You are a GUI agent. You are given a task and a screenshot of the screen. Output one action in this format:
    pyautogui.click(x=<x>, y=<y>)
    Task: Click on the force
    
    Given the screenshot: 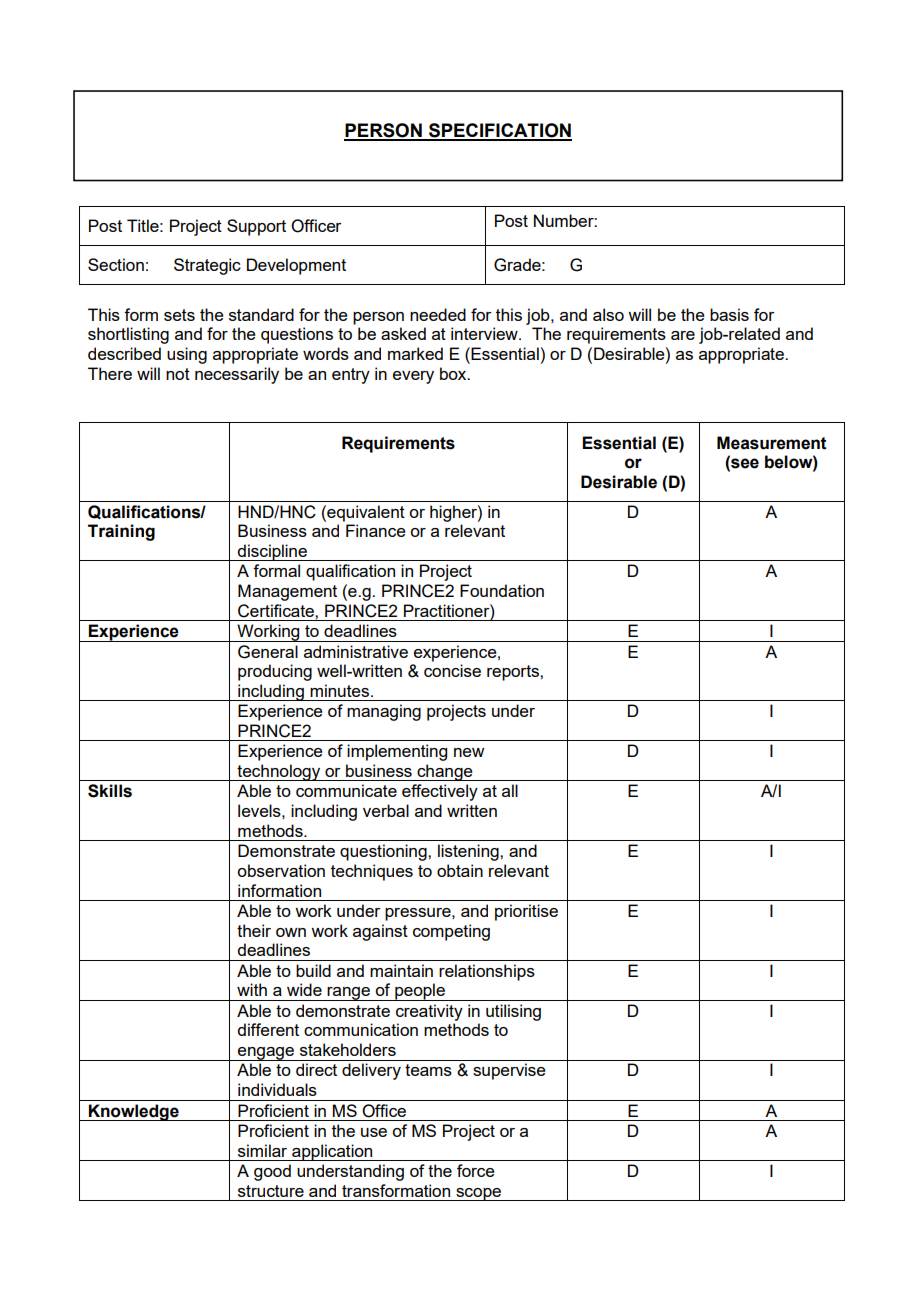 What is the action you would take?
    pyautogui.click(x=476, y=1170)
